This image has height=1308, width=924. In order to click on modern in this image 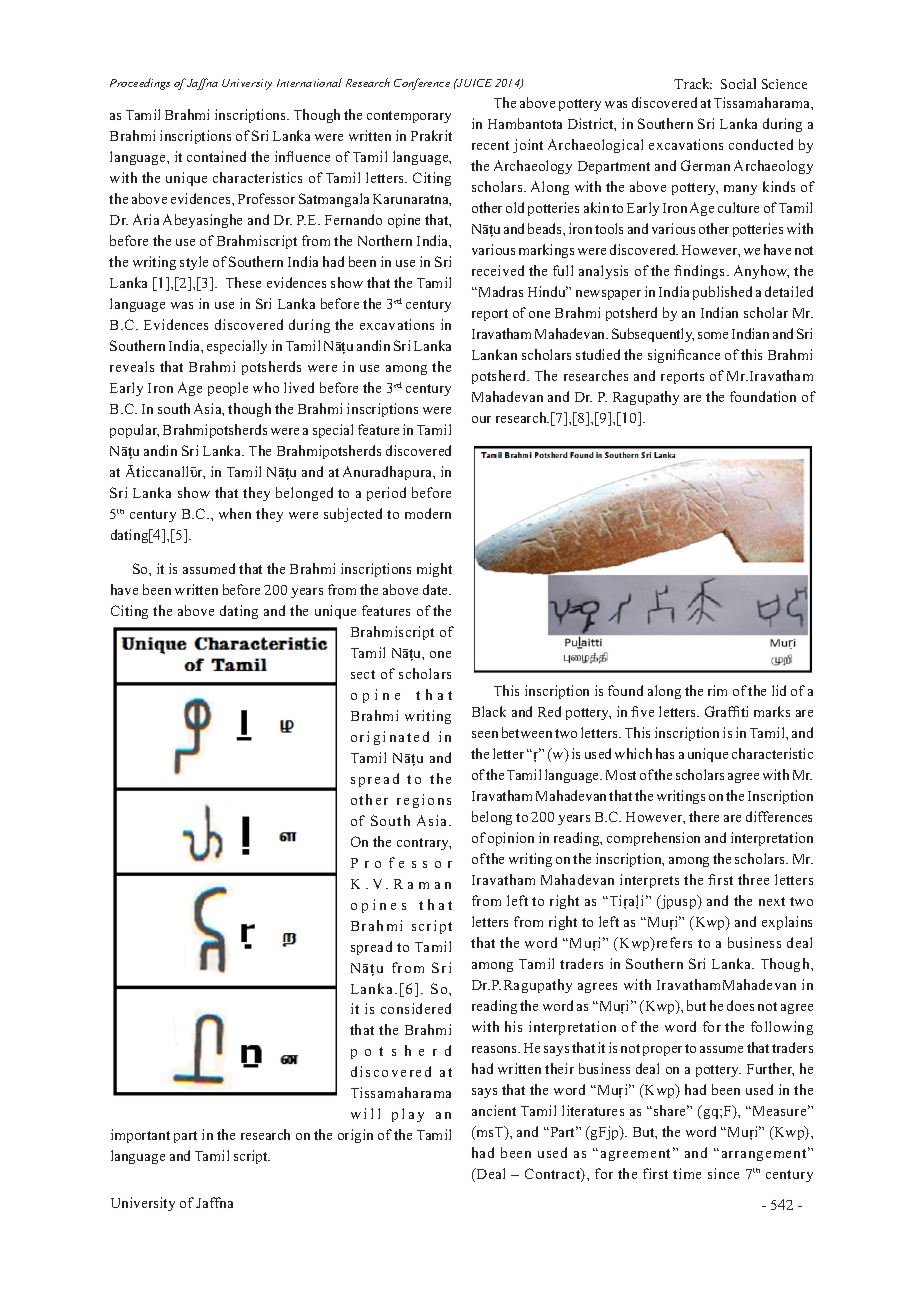, I will do `click(428, 513)`.
